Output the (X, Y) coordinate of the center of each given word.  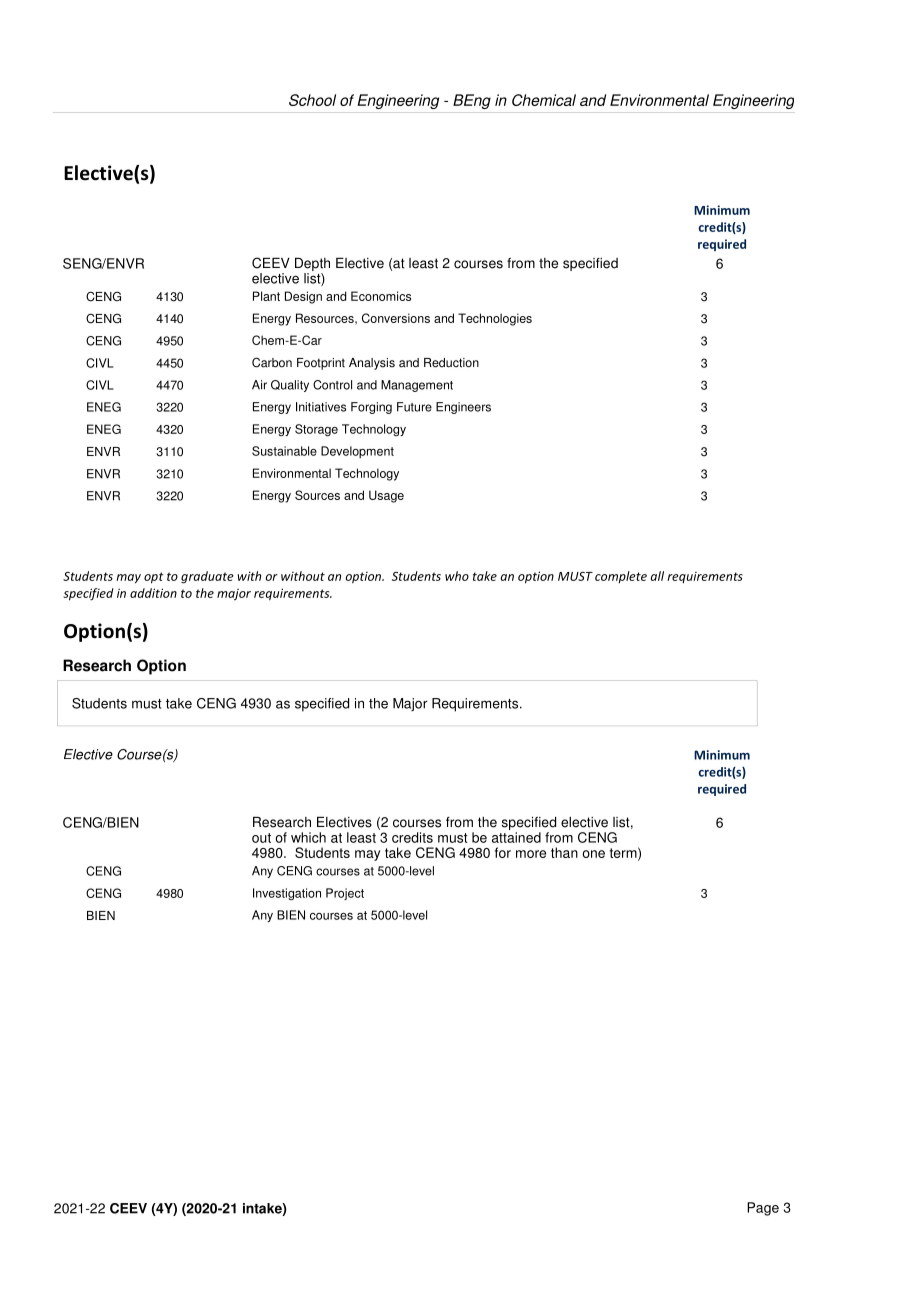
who (457, 576)
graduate (207, 577)
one (593, 854)
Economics (381, 296)
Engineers (463, 408)
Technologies (495, 319)
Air (259, 385)
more (531, 854)
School (312, 100)
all (657, 576)
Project (345, 894)
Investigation (287, 894)
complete (621, 577)
